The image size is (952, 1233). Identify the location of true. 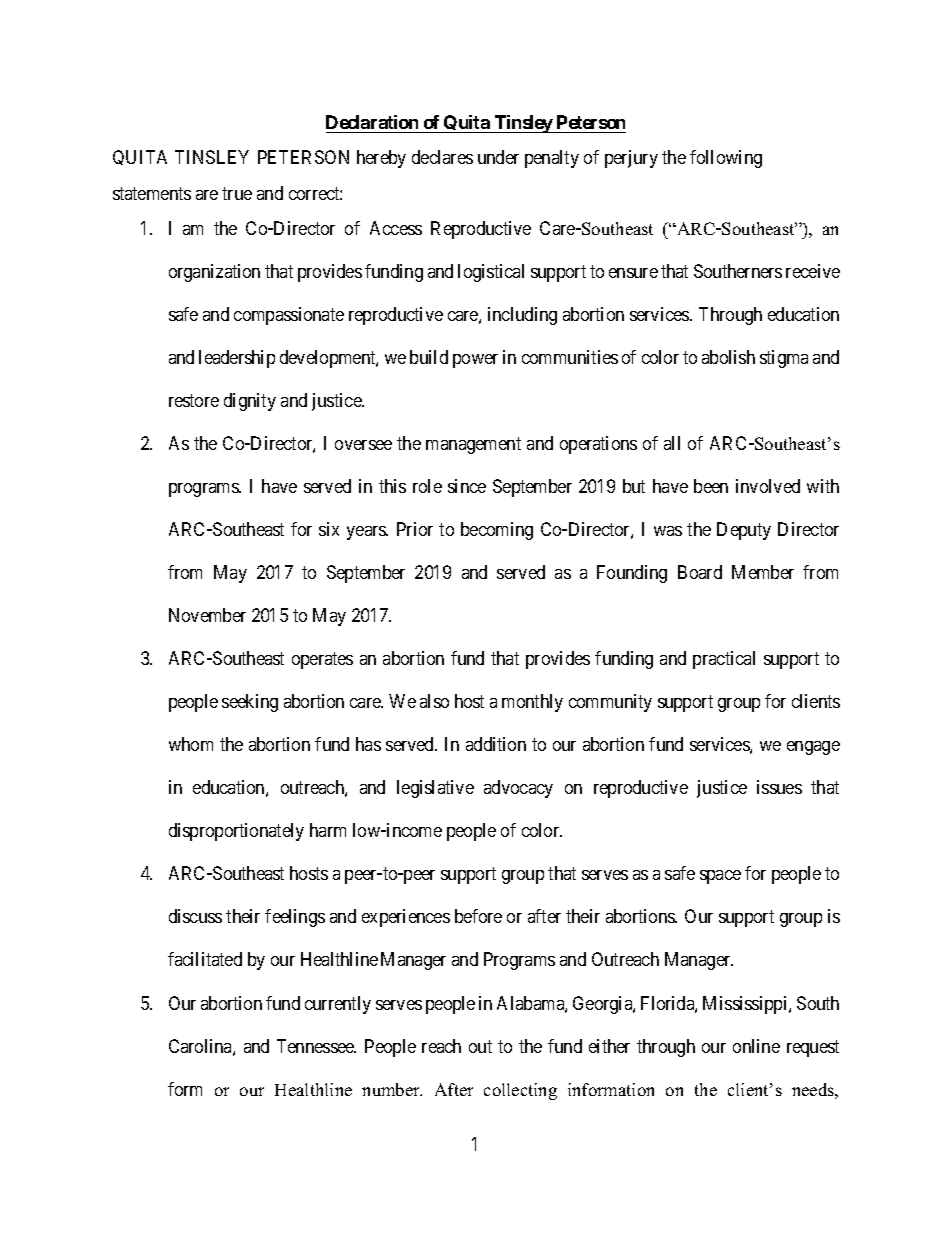
(237, 193).
